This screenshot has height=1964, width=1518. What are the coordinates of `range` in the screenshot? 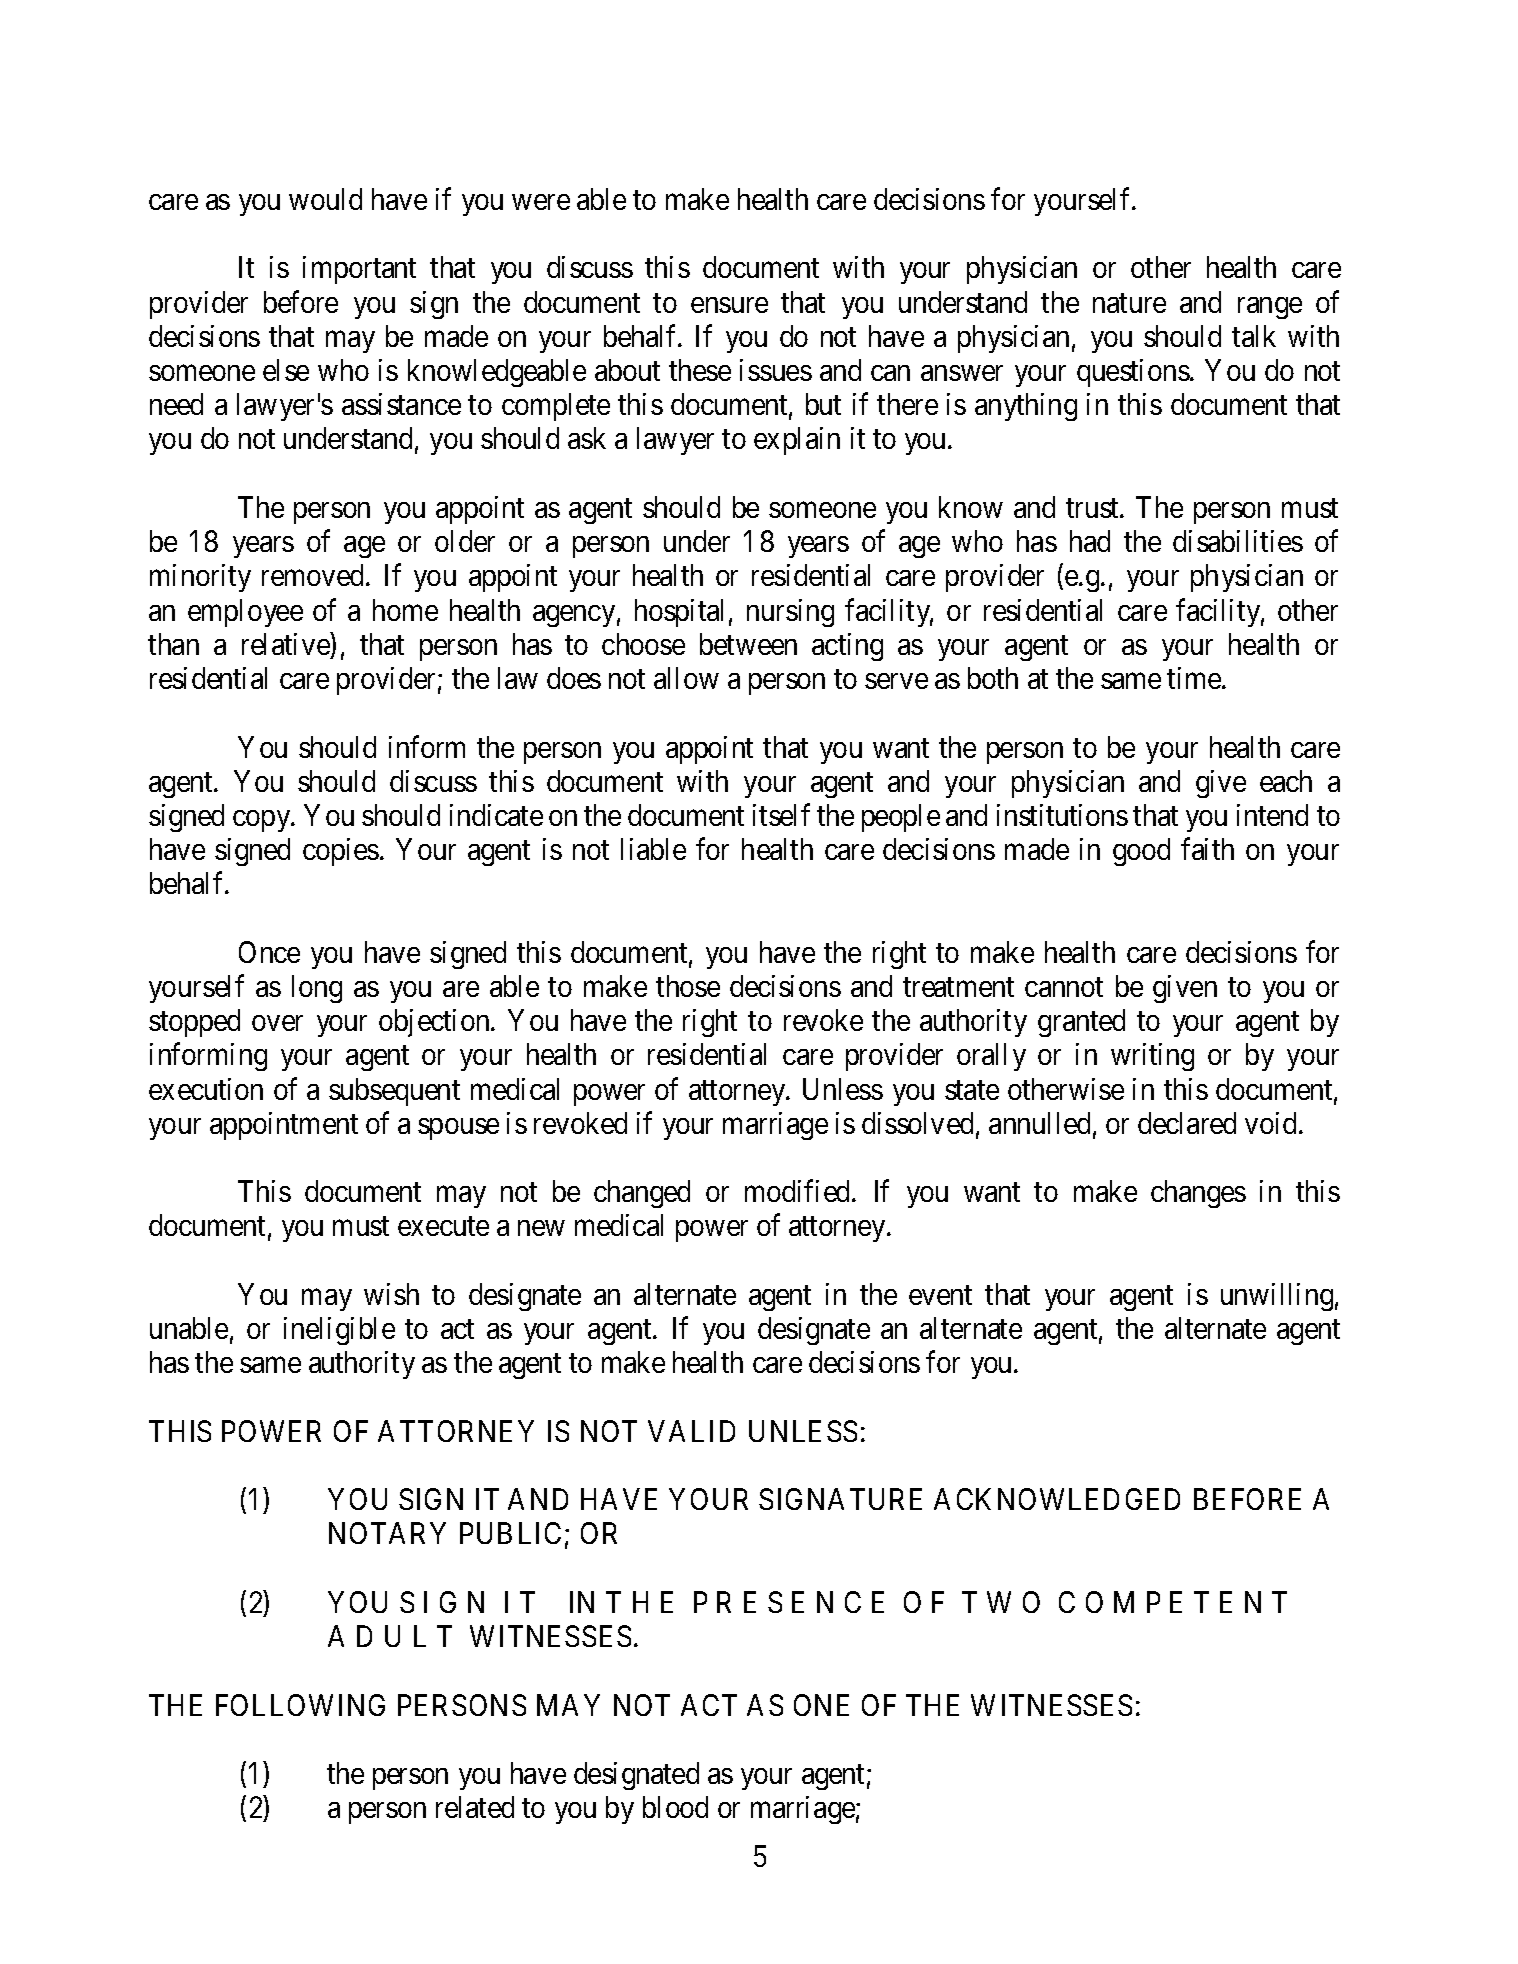 It's located at (1270, 308).
